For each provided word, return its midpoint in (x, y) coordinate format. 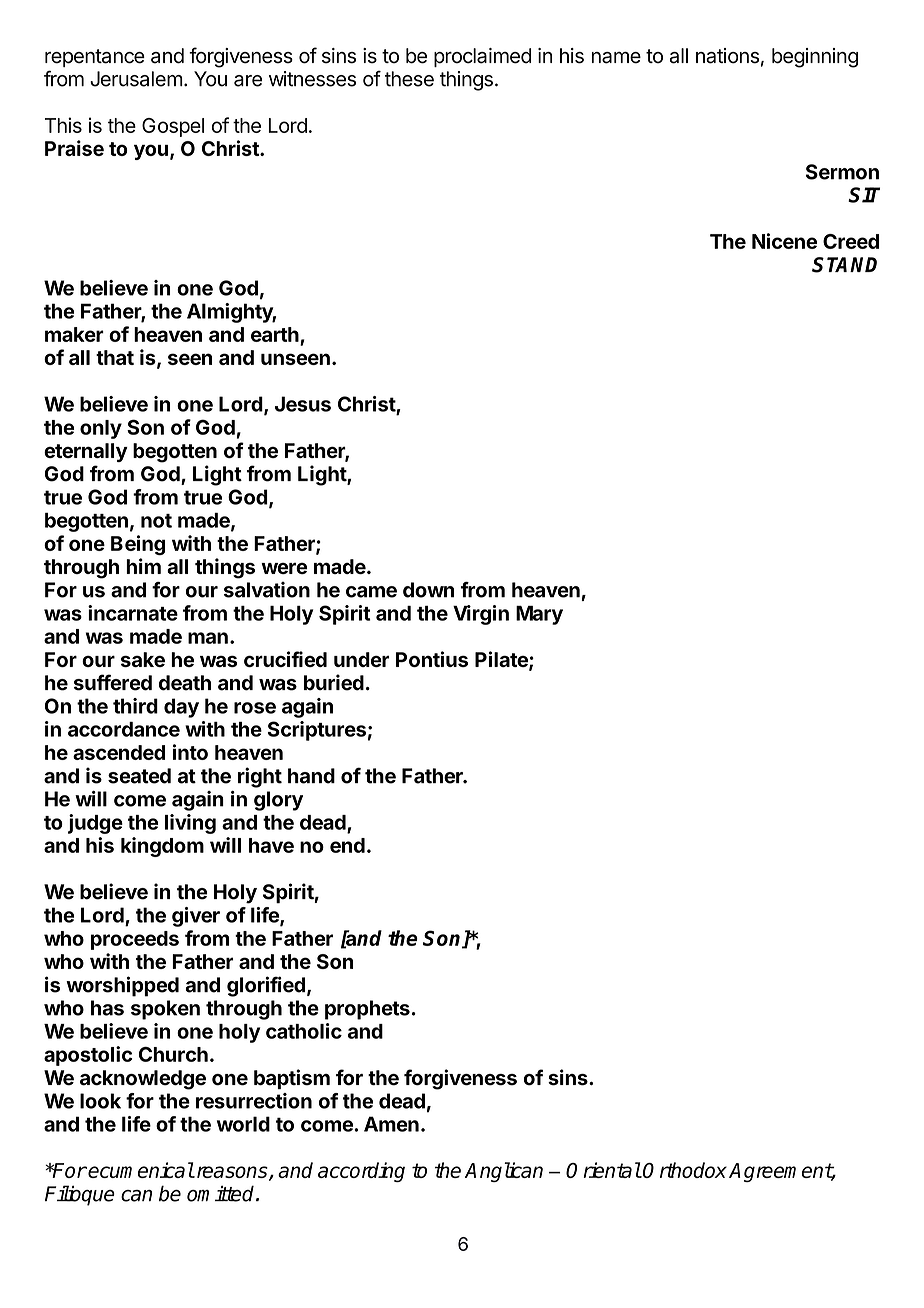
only (101, 429)
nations (727, 56)
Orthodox (685, 1170)
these (409, 79)
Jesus (303, 404)
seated (139, 776)
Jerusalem (136, 79)
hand (311, 776)
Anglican (504, 1172)
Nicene (784, 241)
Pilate (502, 660)
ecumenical (141, 1170)
